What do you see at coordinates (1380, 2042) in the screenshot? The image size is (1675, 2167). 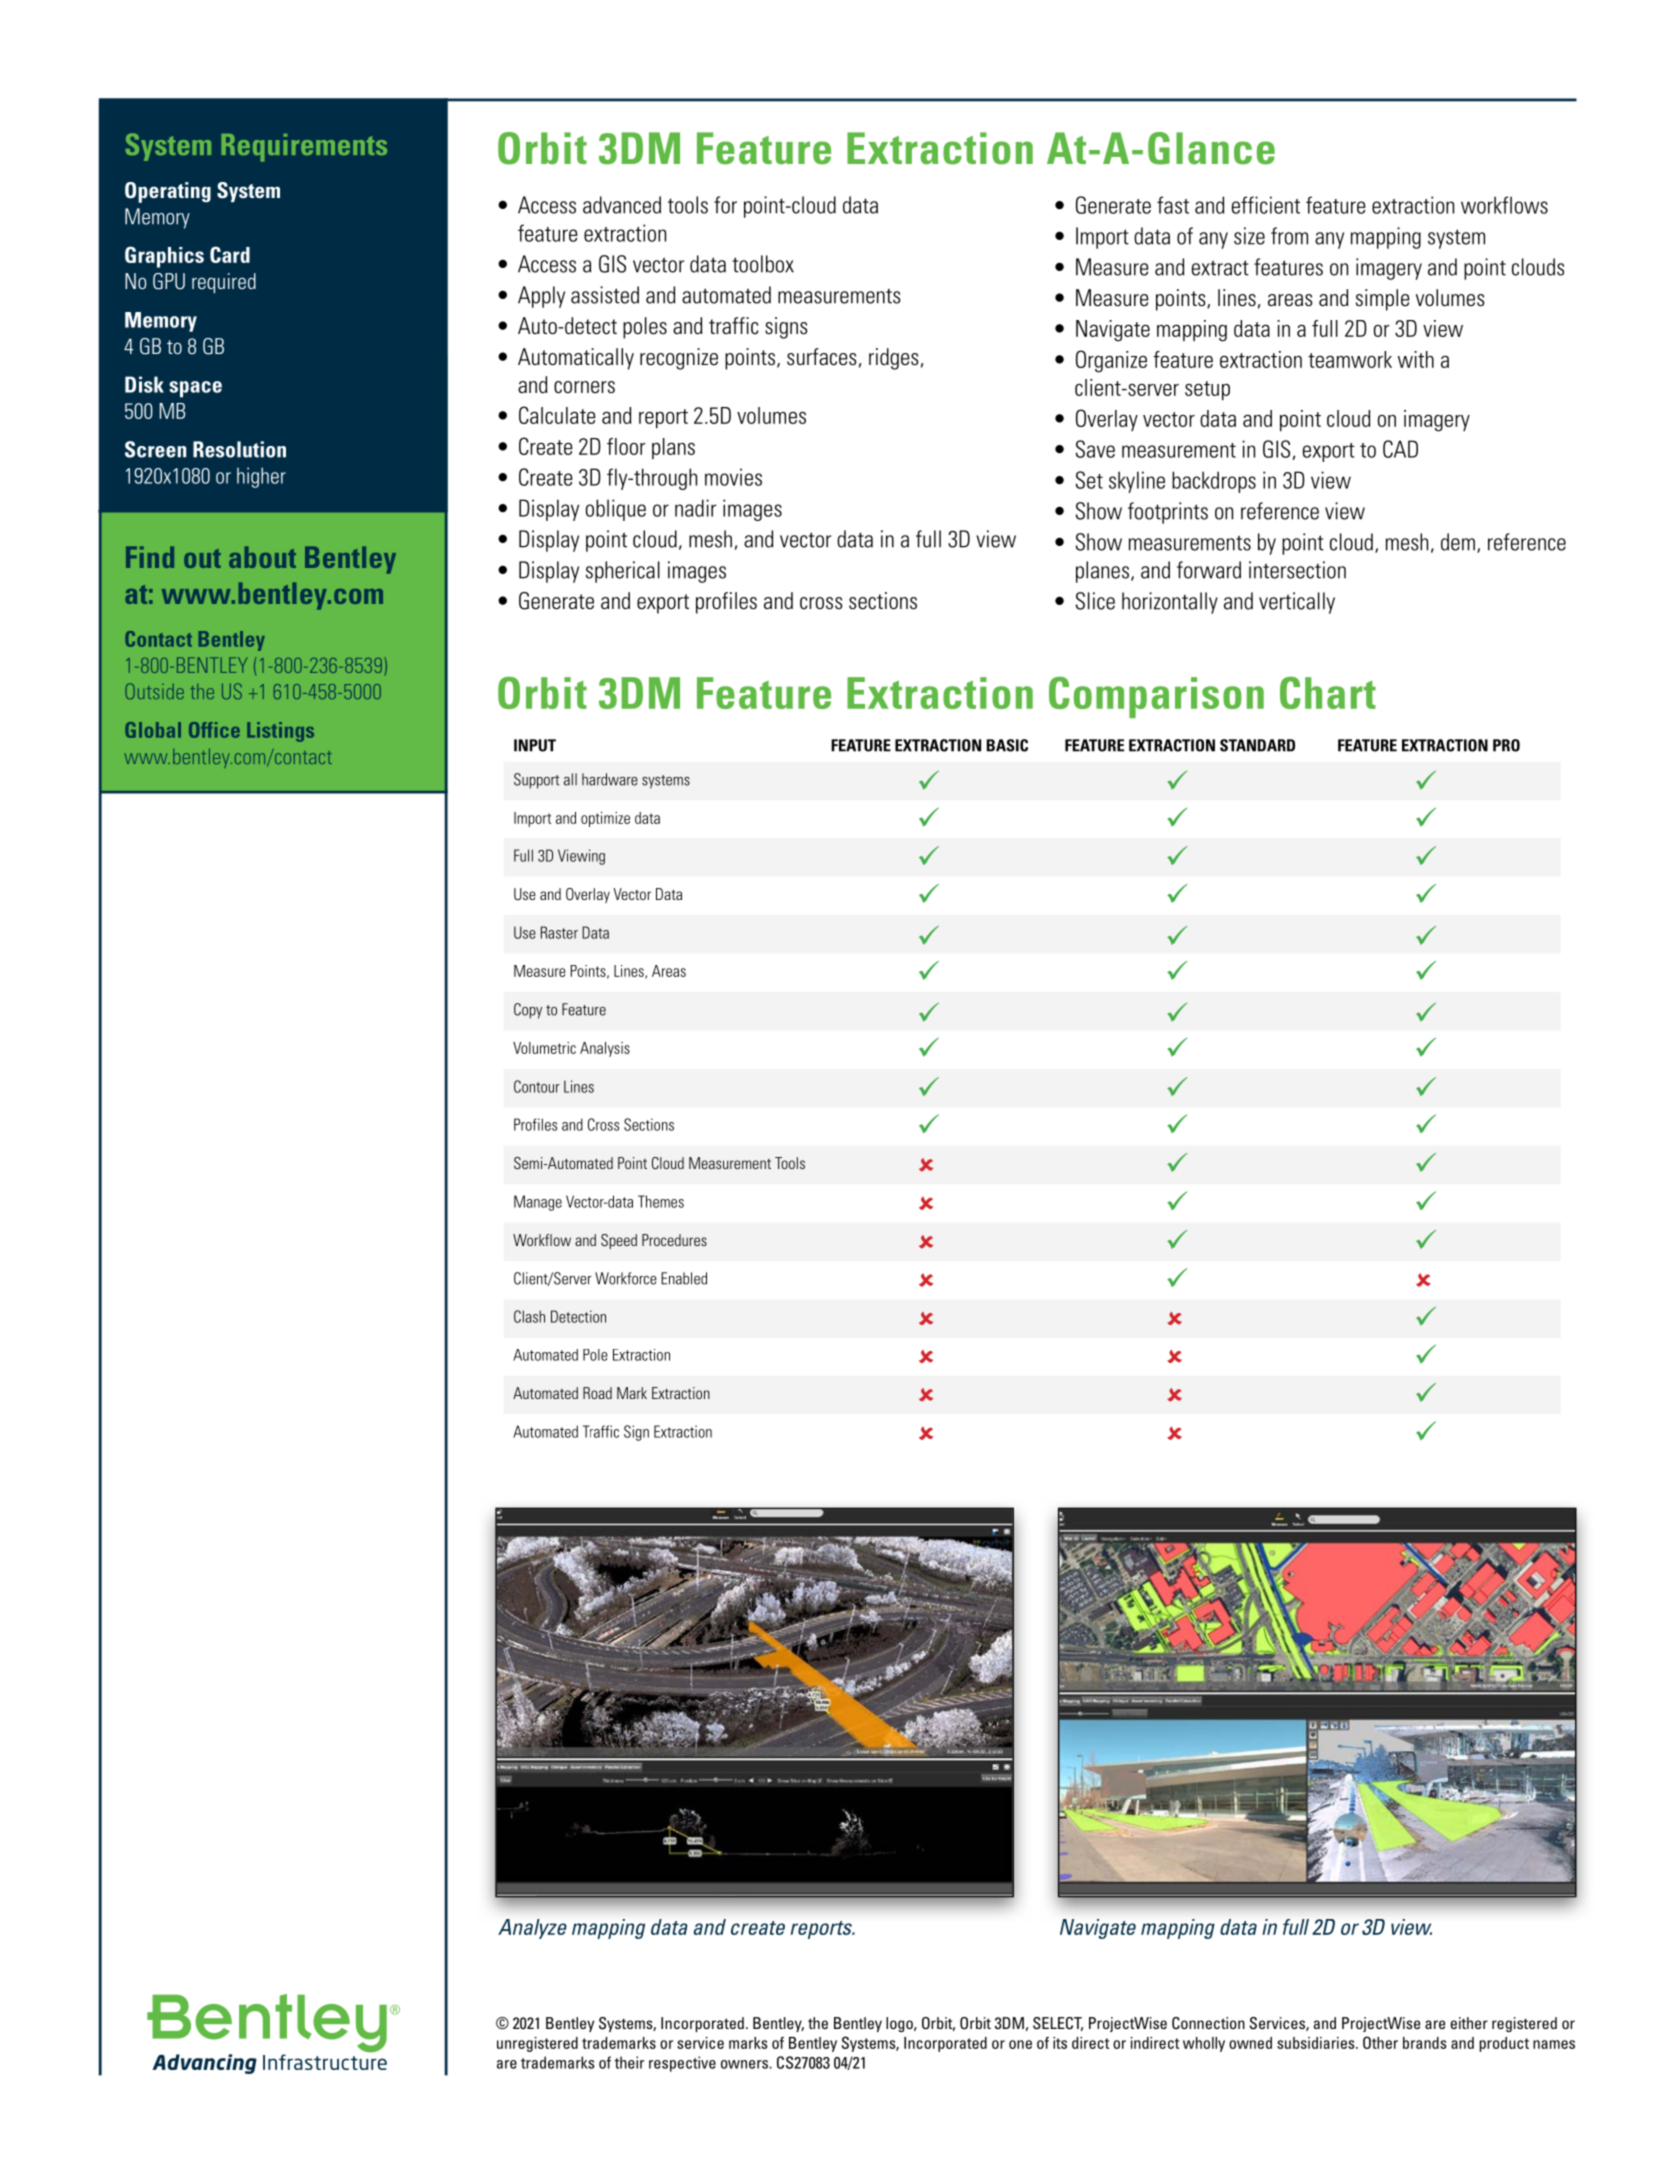 I see `Other` at bounding box center [1380, 2042].
